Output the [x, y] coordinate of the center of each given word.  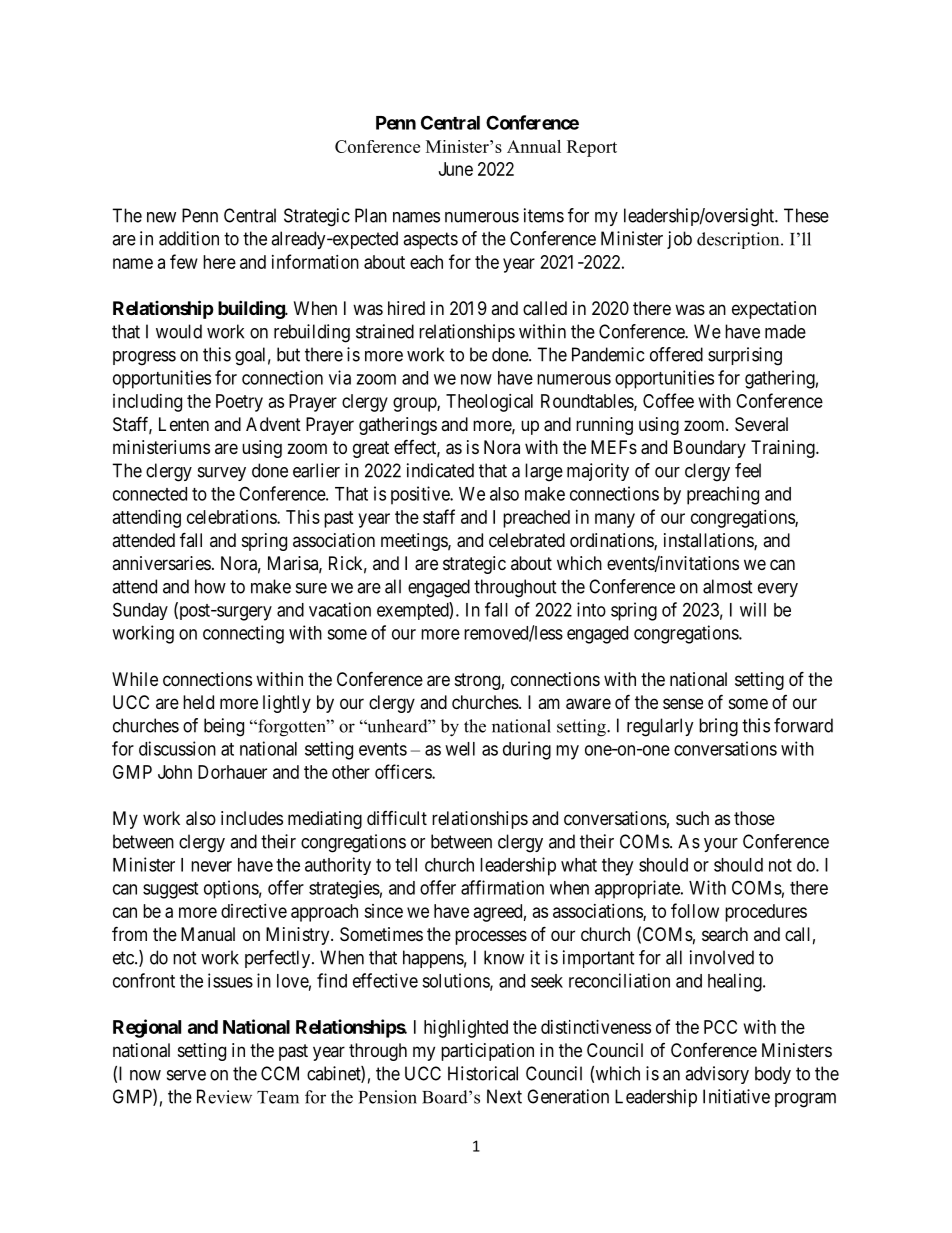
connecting [243, 634]
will [753, 609]
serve [186, 1075]
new [161, 217]
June [456, 169]
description [739, 240]
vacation [340, 609]
